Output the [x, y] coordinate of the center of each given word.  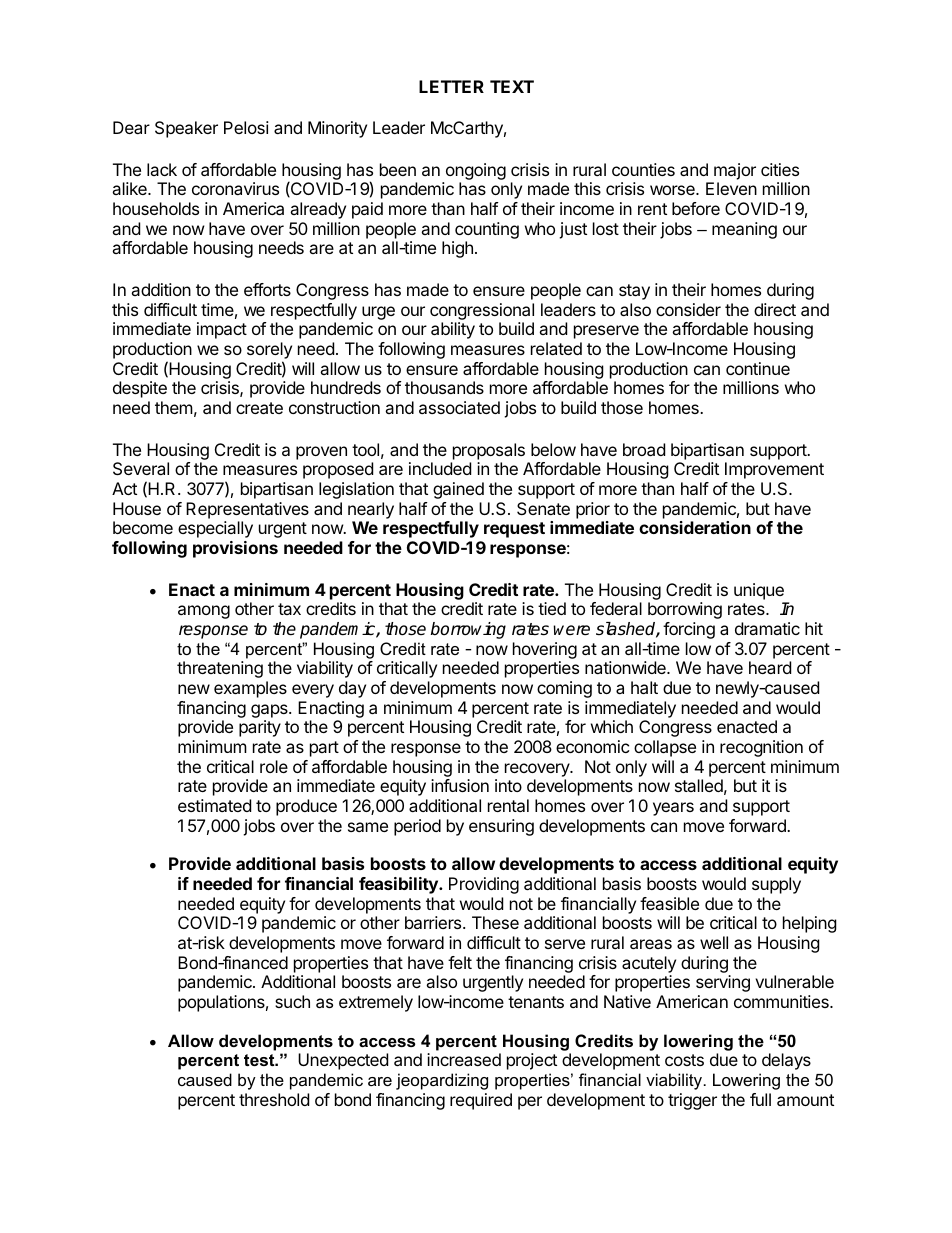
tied [552, 608]
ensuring [501, 827]
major [735, 171]
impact [222, 330]
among [204, 612]
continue [758, 368]
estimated [214, 805]
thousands [444, 387]
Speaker [186, 129]
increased [464, 1059]
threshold [274, 1099]
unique [759, 591]
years [673, 809]
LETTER [451, 86]
